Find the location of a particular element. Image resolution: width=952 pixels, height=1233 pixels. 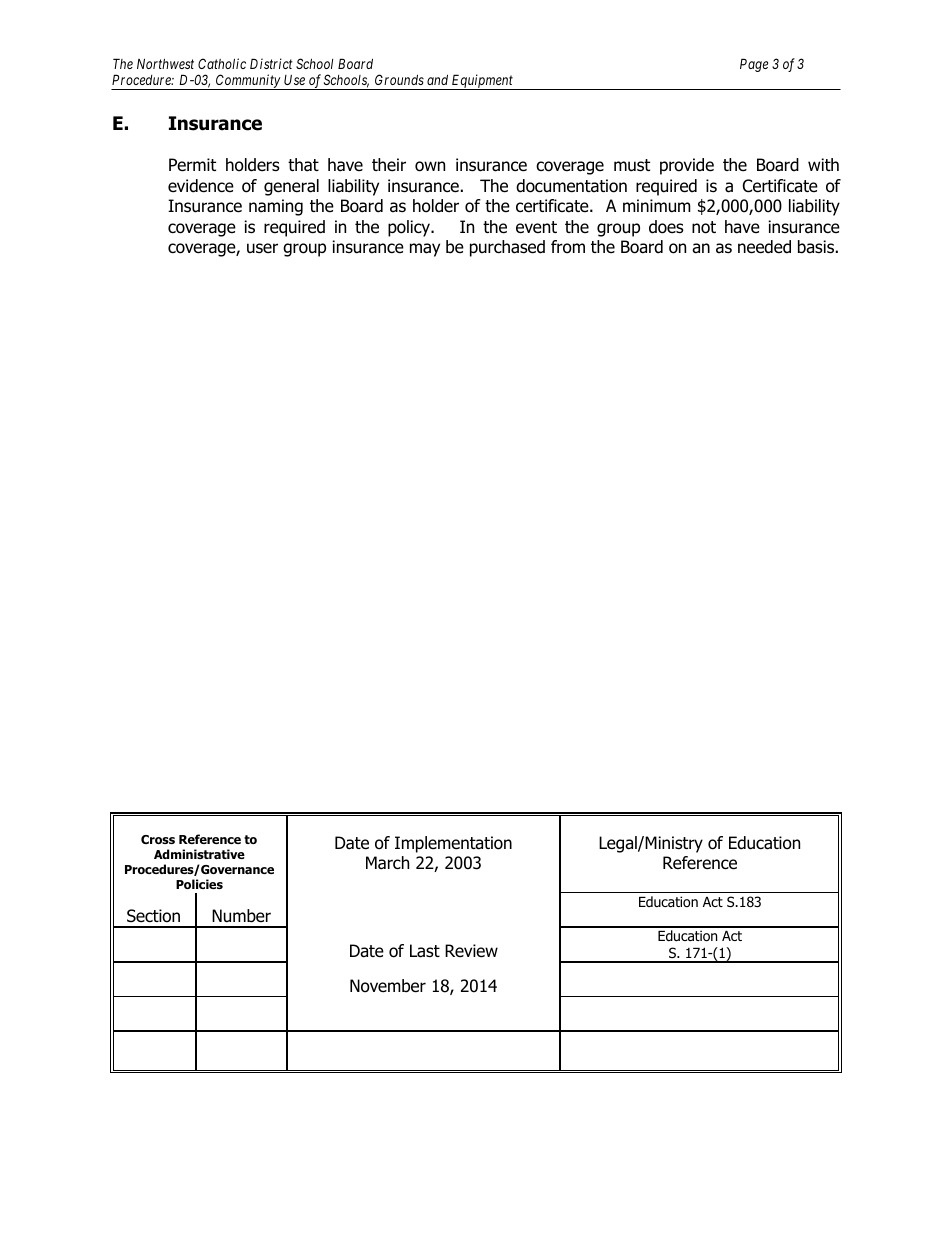

Policies is located at coordinates (199, 884).
